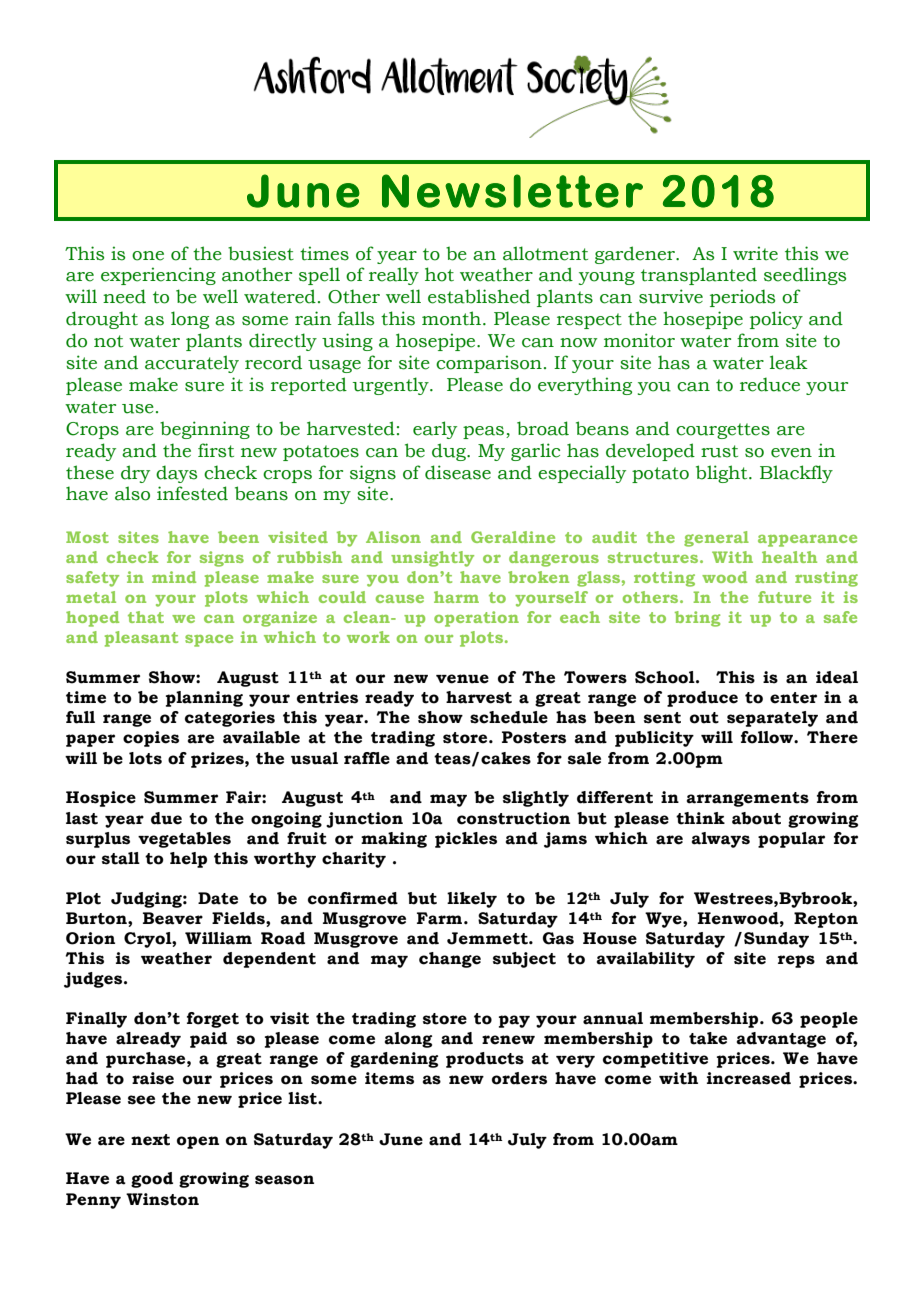 Image resolution: width=924 pixels, height=1308 pixels. What do you see at coordinates (146, 617) in the page?
I see `that` at bounding box center [146, 617].
